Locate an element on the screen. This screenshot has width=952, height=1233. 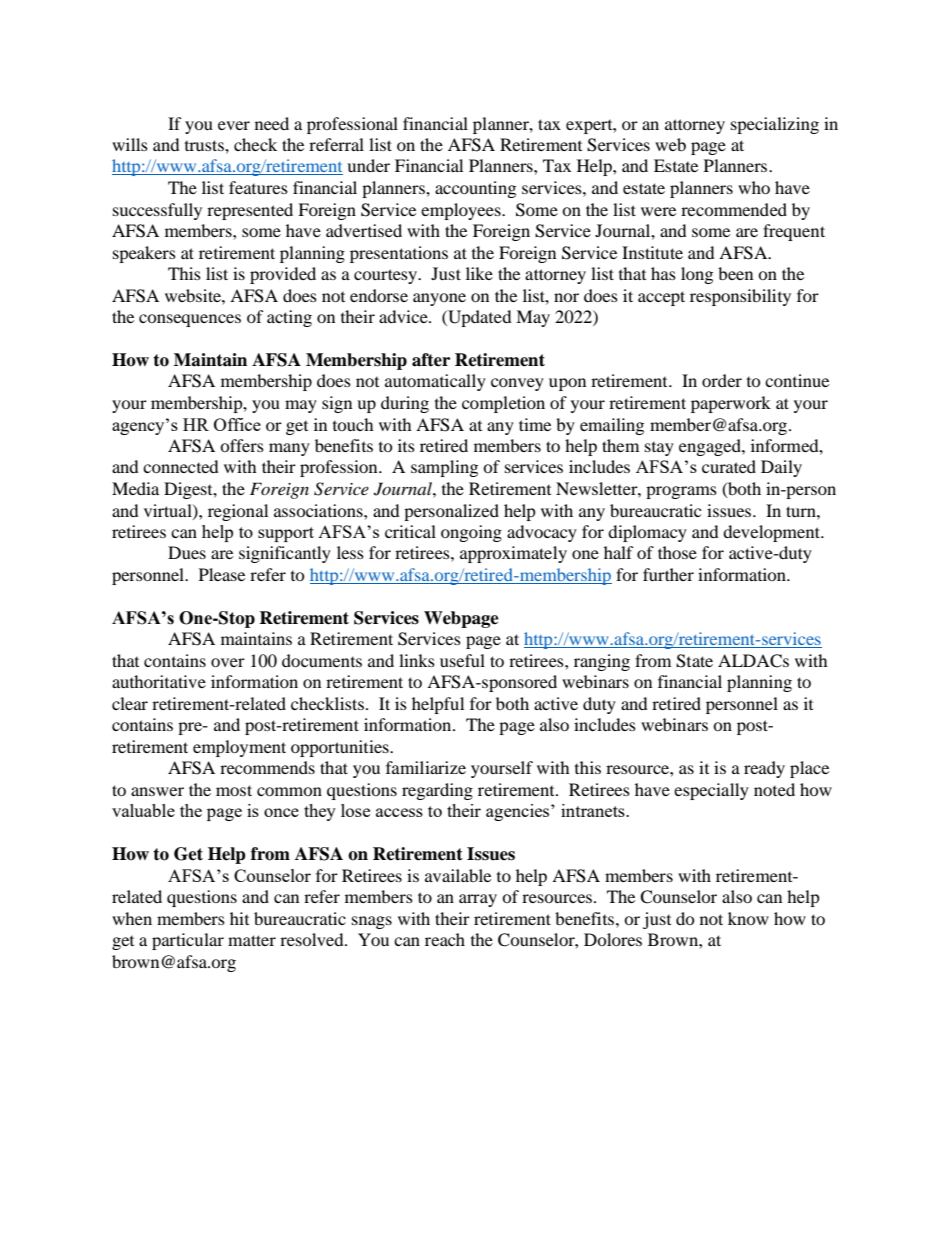
completion is located at coordinates (503, 404).
